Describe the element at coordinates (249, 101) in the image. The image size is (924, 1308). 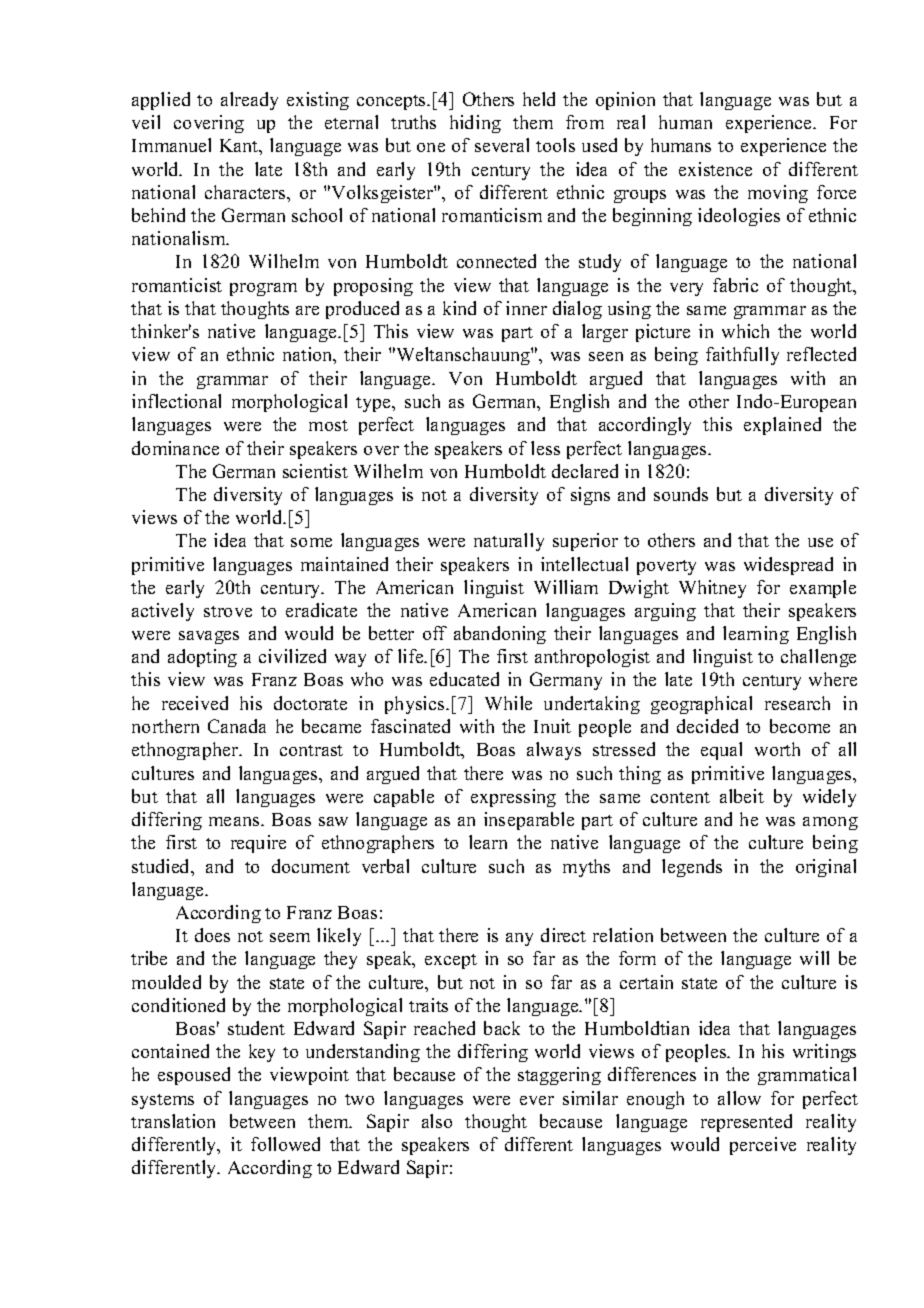
I see `already` at that location.
